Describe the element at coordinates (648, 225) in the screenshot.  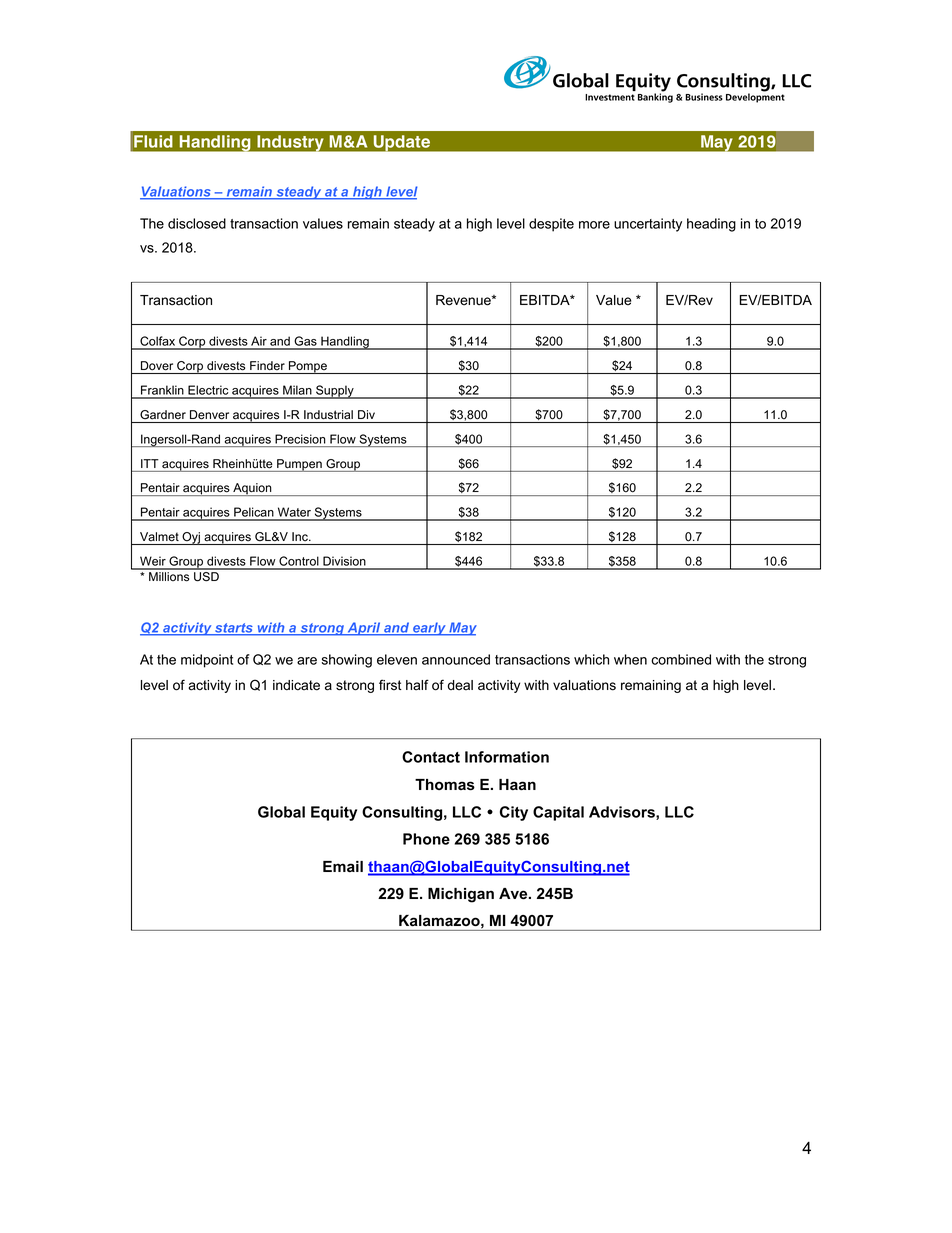
I see `uncertainty` at that location.
